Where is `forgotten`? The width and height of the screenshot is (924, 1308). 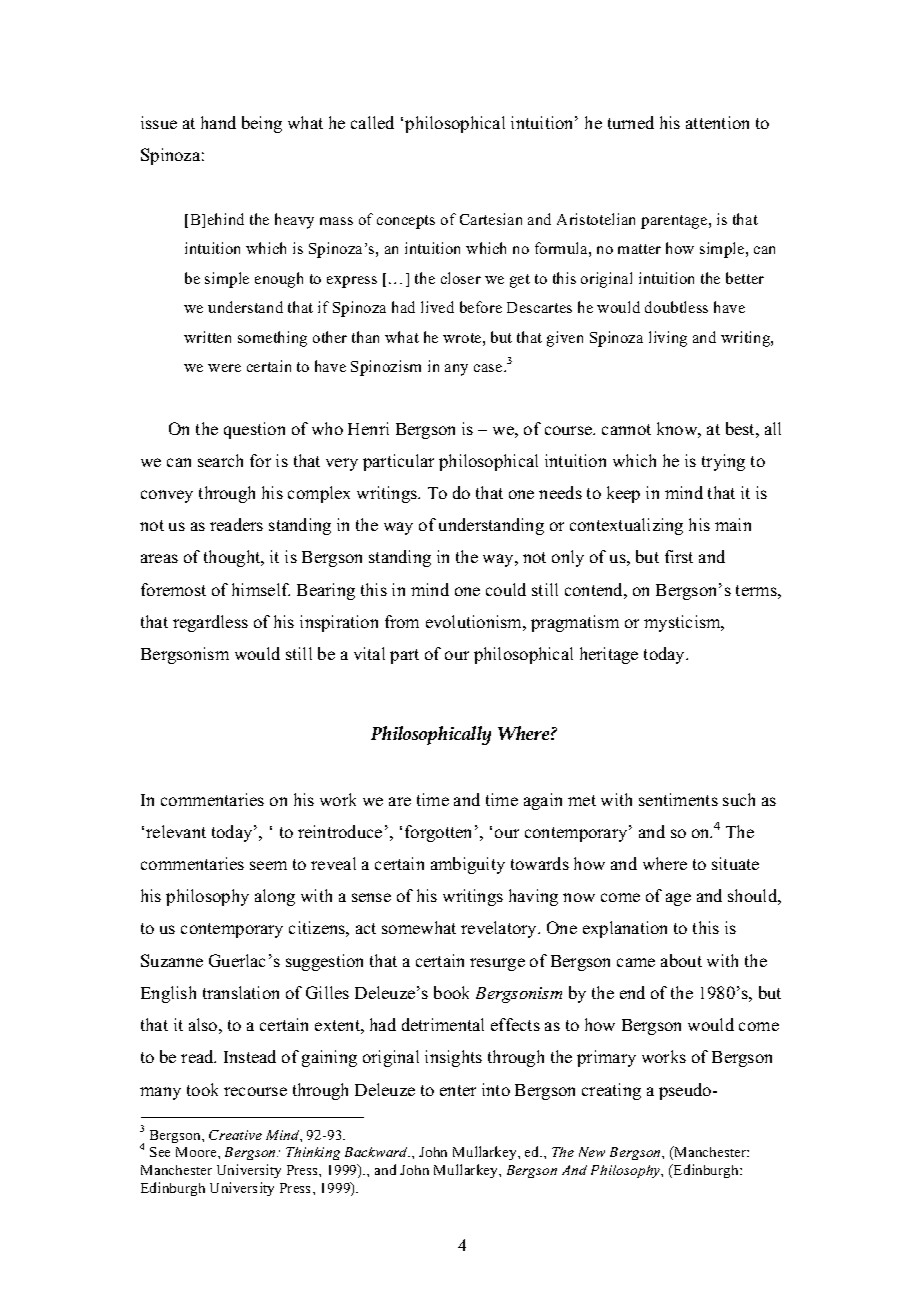
forgotten is located at coordinates (438, 833).
